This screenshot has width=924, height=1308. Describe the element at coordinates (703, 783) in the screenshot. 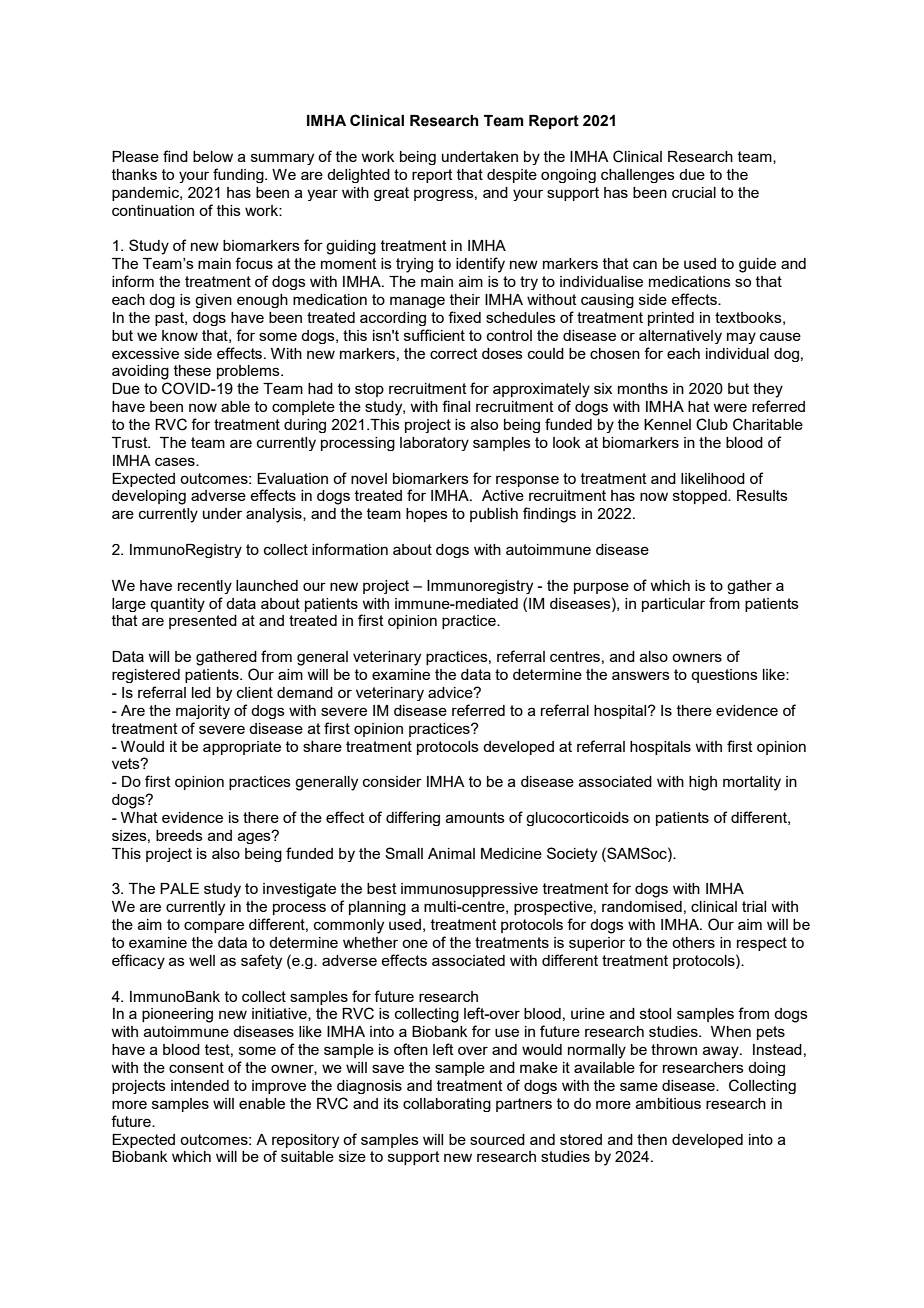

I see `high` at that location.
